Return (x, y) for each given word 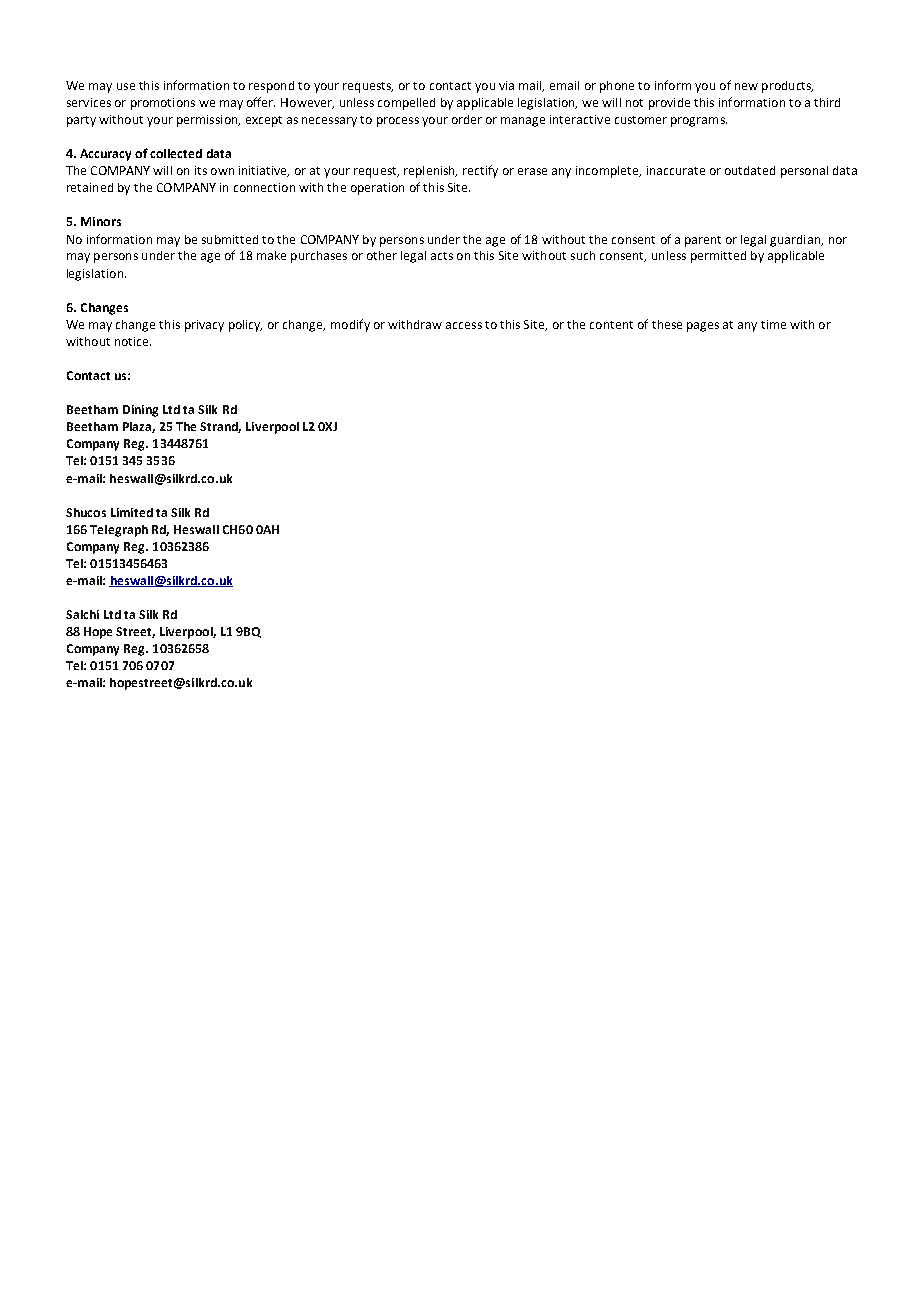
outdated (750, 170)
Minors (101, 221)
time (773, 324)
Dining (140, 411)
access (464, 325)
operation (377, 189)
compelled (406, 104)
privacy (204, 326)
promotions (163, 104)
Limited (132, 512)
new (746, 86)
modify (350, 325)
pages (703, 327)
